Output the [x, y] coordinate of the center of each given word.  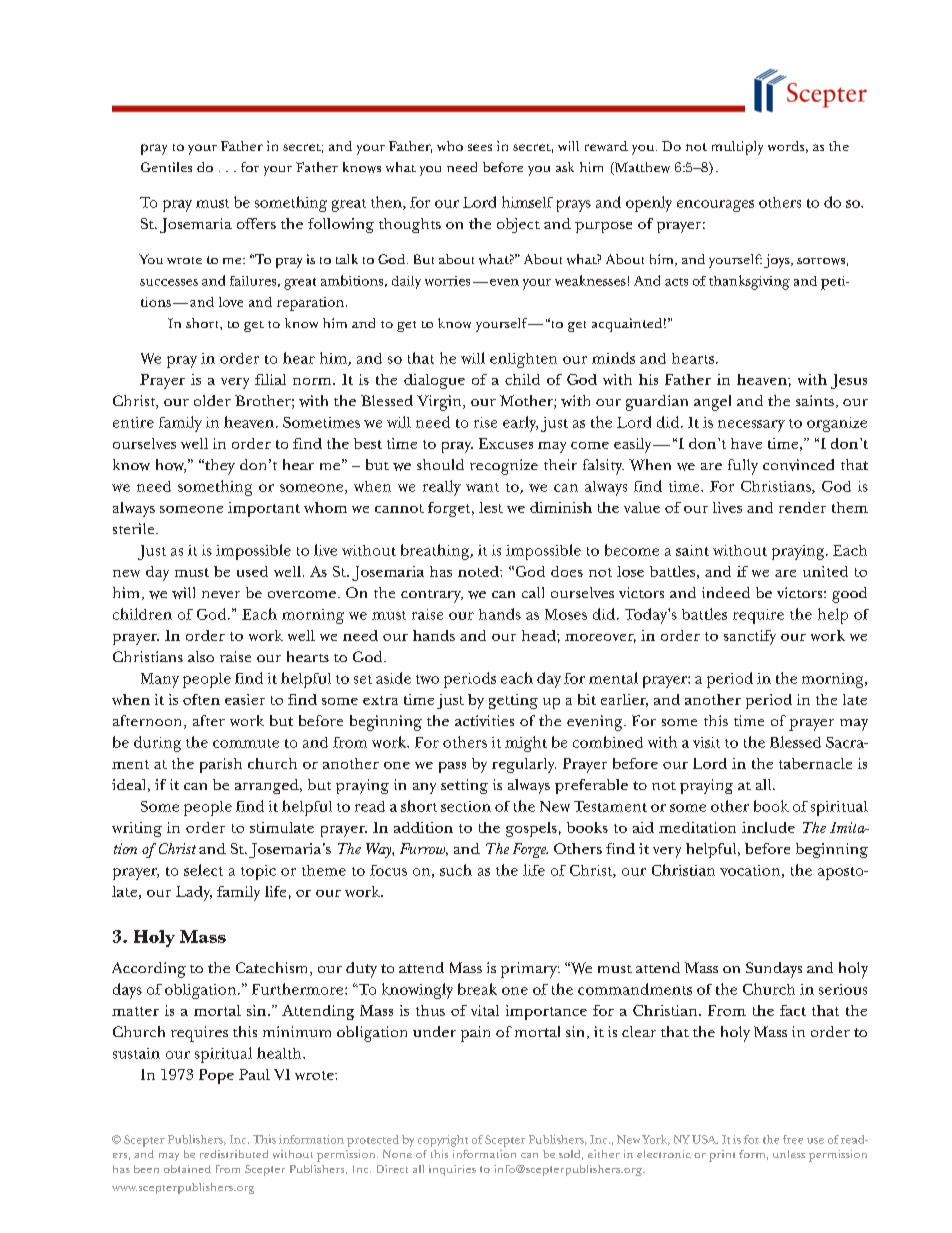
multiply [737, 148]
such [456, 870]
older [212, 400]
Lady [194, 893]
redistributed [234, 1154]
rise [485, 422]
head [540, 635]
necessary [751, 426]
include [768, 827]
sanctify [750, 637]
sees [480, 147]
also [201, 656]
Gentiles [166, 167]
